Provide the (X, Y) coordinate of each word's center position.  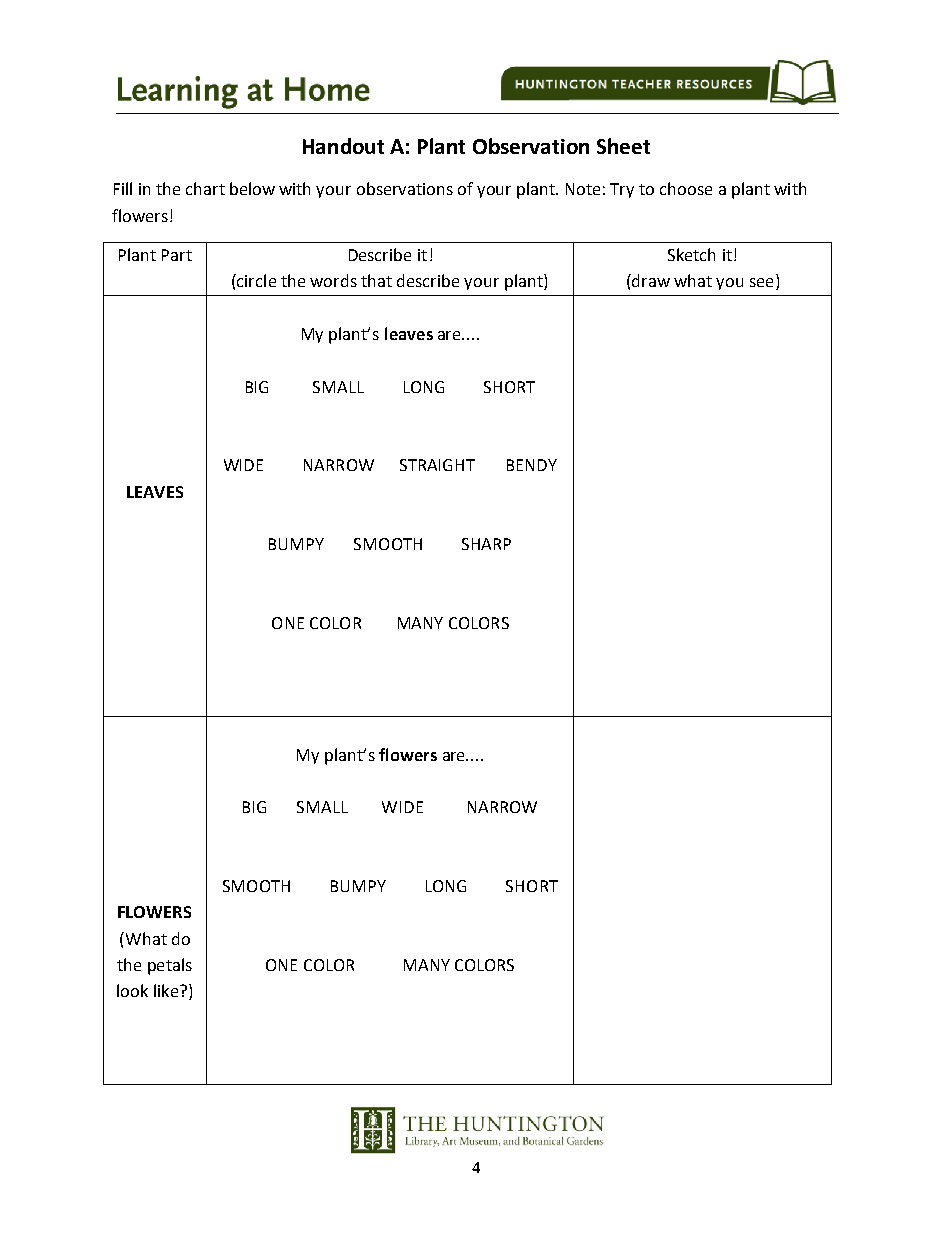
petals (170, 966)
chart (205, 188)
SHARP (486, 544)
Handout (343, 146)
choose (686, 188)
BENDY (532, 465)
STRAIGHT (437, 465)
